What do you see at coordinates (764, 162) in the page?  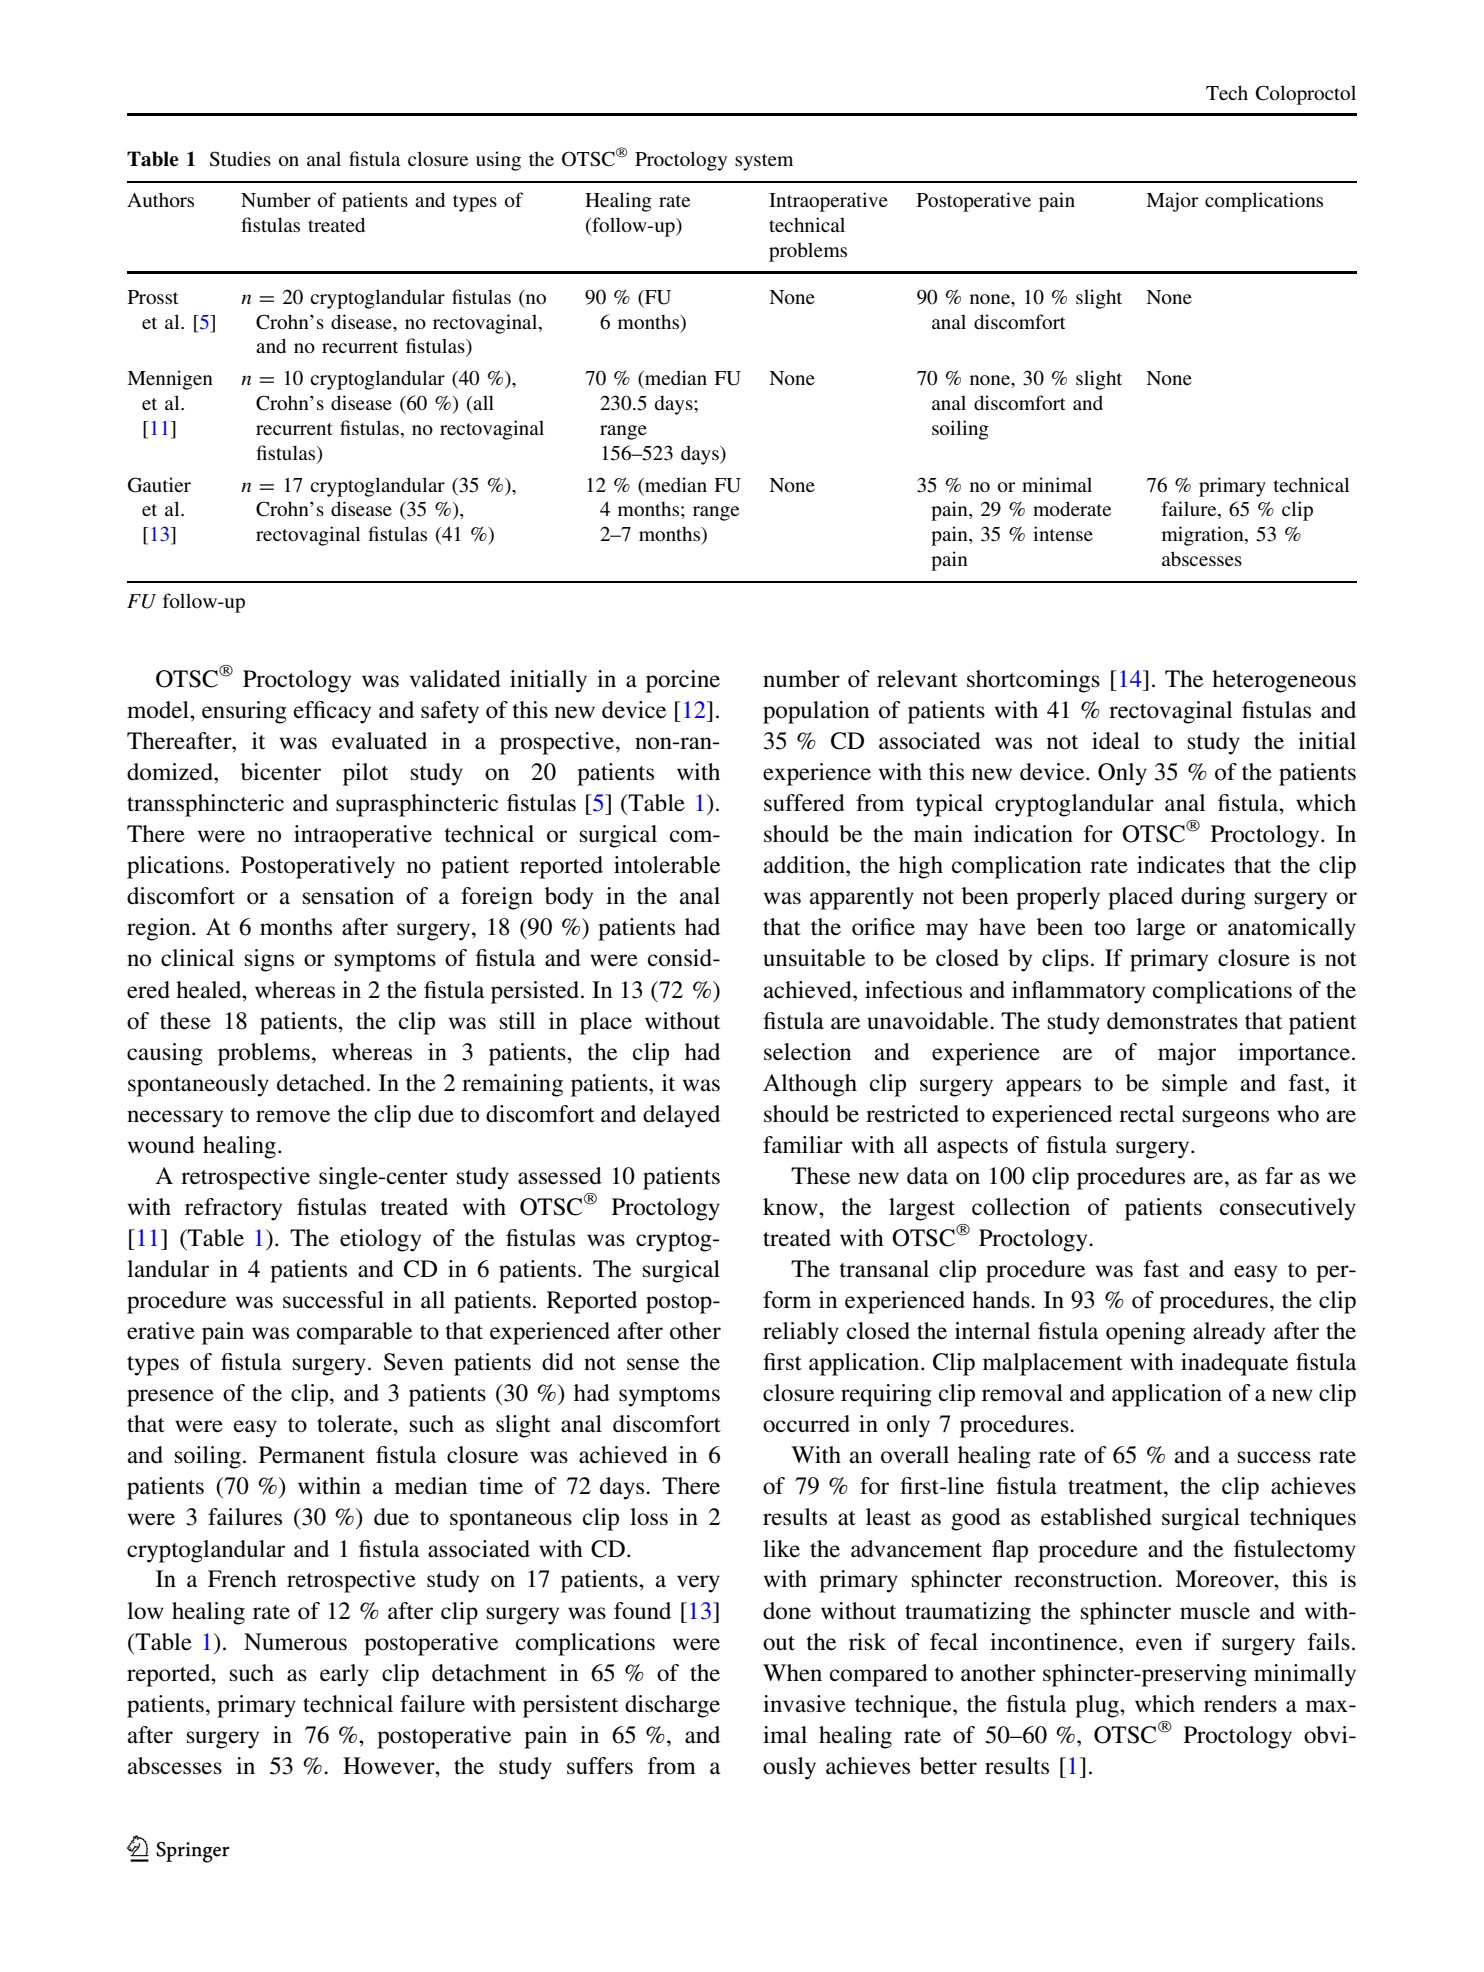 I see `system` at bounding box center [764, 162].
